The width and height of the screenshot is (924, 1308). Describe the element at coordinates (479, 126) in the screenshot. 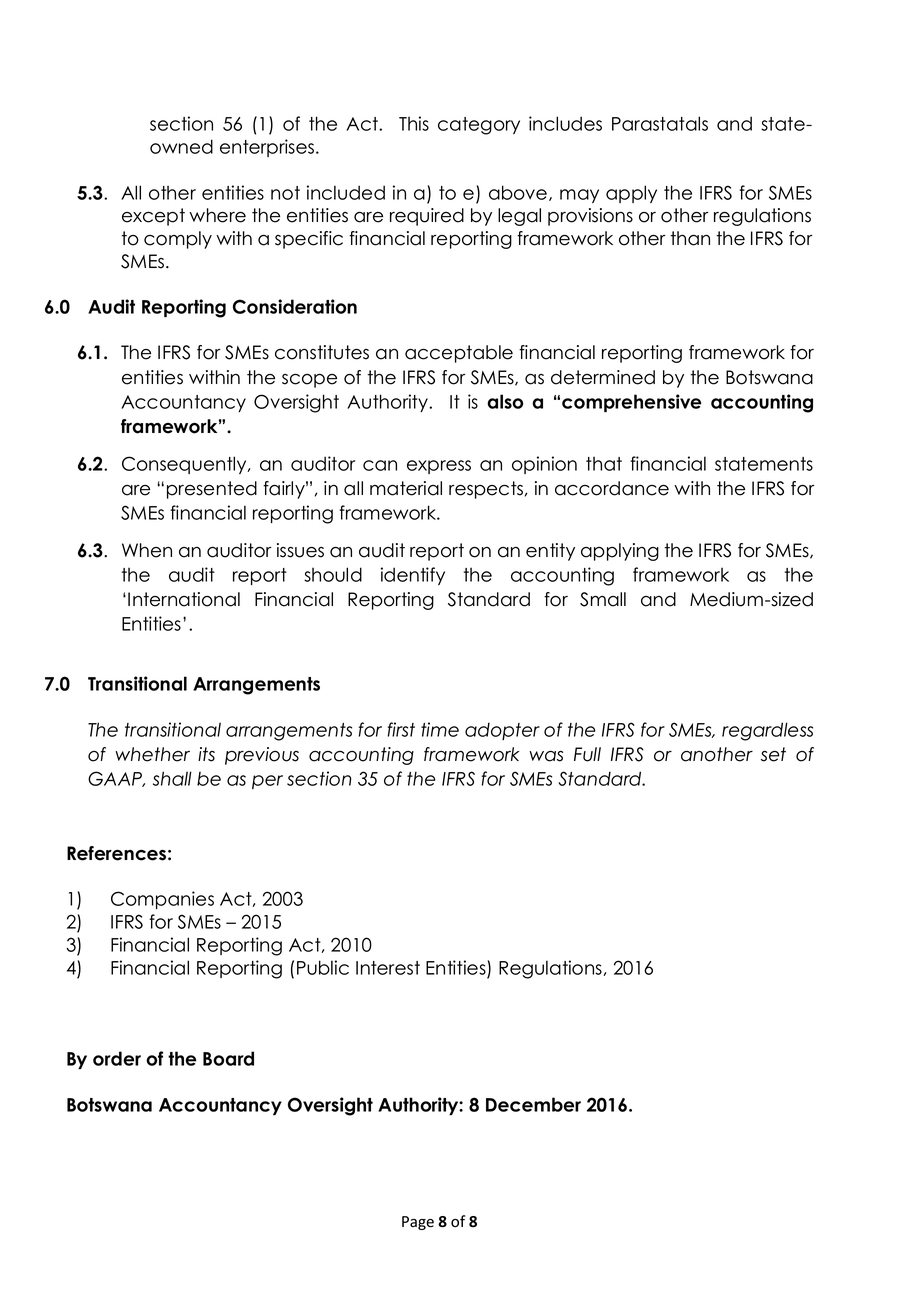

I see `category` at that location.
